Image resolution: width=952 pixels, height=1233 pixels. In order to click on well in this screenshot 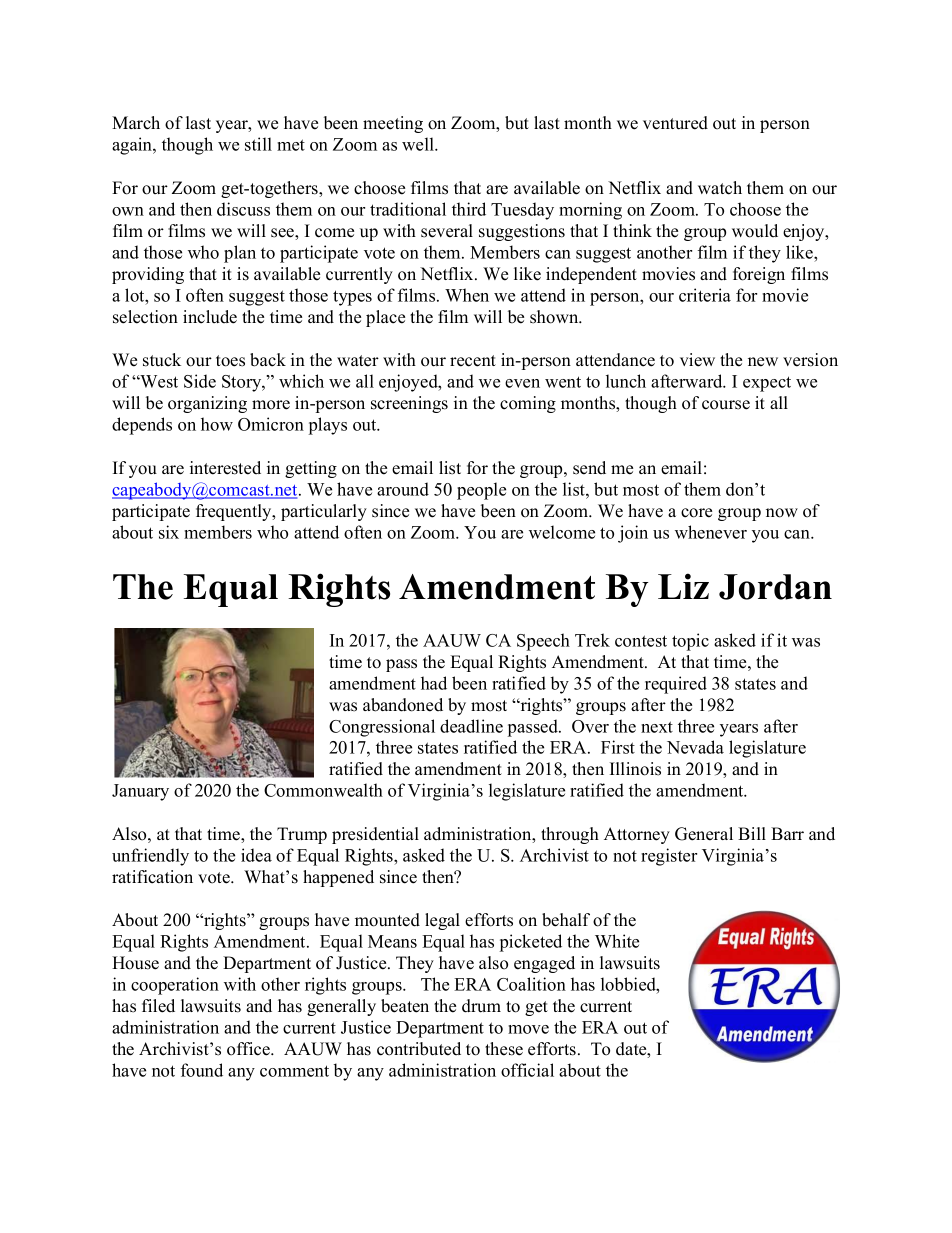, I will do `click(419, 144)`.
